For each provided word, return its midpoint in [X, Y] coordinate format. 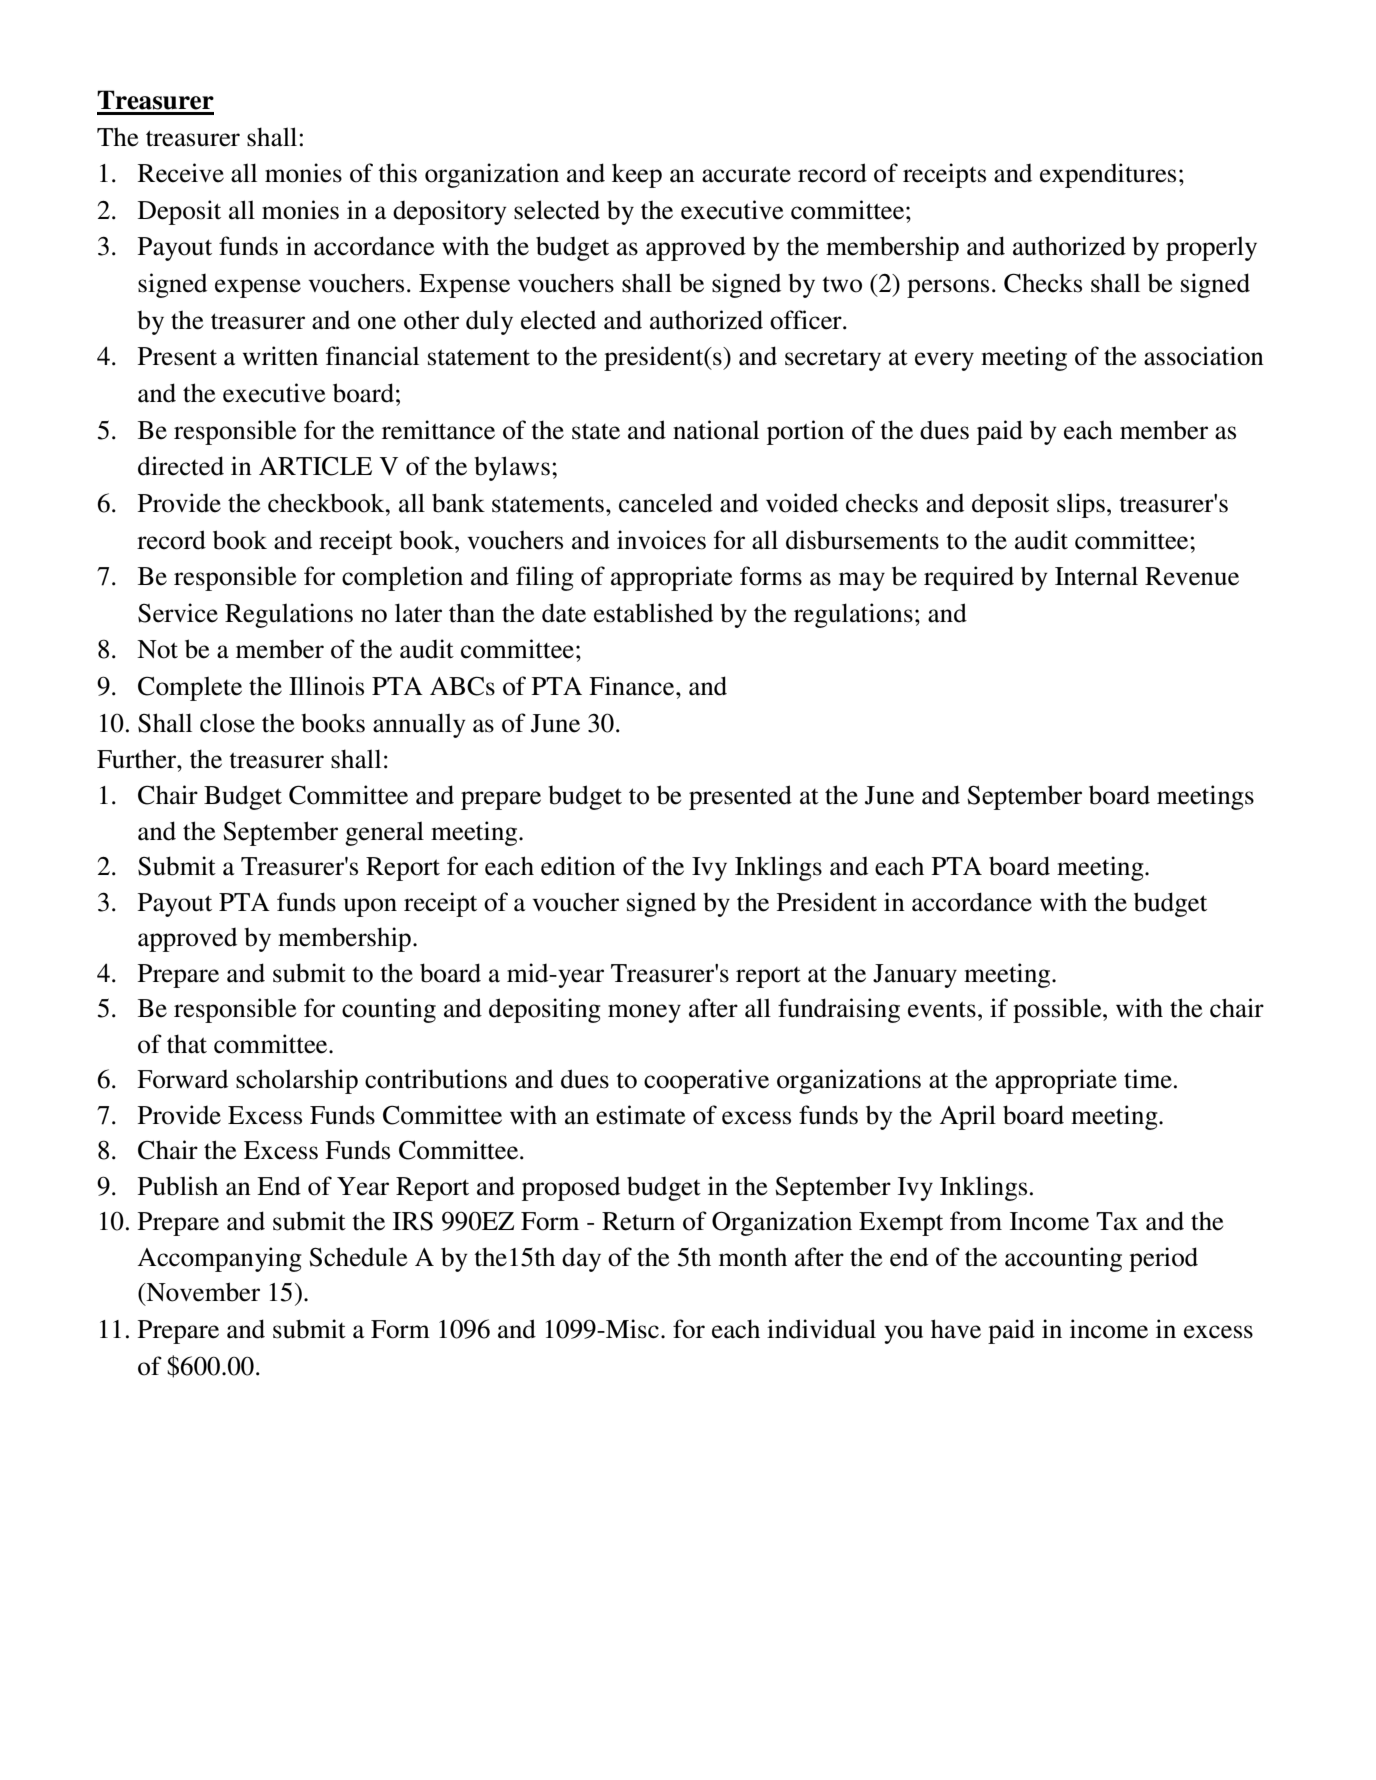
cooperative [706, 1081]
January [915, 976]
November [202, 1292]
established [653, 613]
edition [578, 866]
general [384, 833]
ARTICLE [315, 466]
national [716, 430]
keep [637, 175]
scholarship [297, 1081]
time [1148, 1079]
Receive [181, 173]
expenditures [1108, 175]
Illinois [326, 686]
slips [1081, 505]
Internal [1096, 576]
